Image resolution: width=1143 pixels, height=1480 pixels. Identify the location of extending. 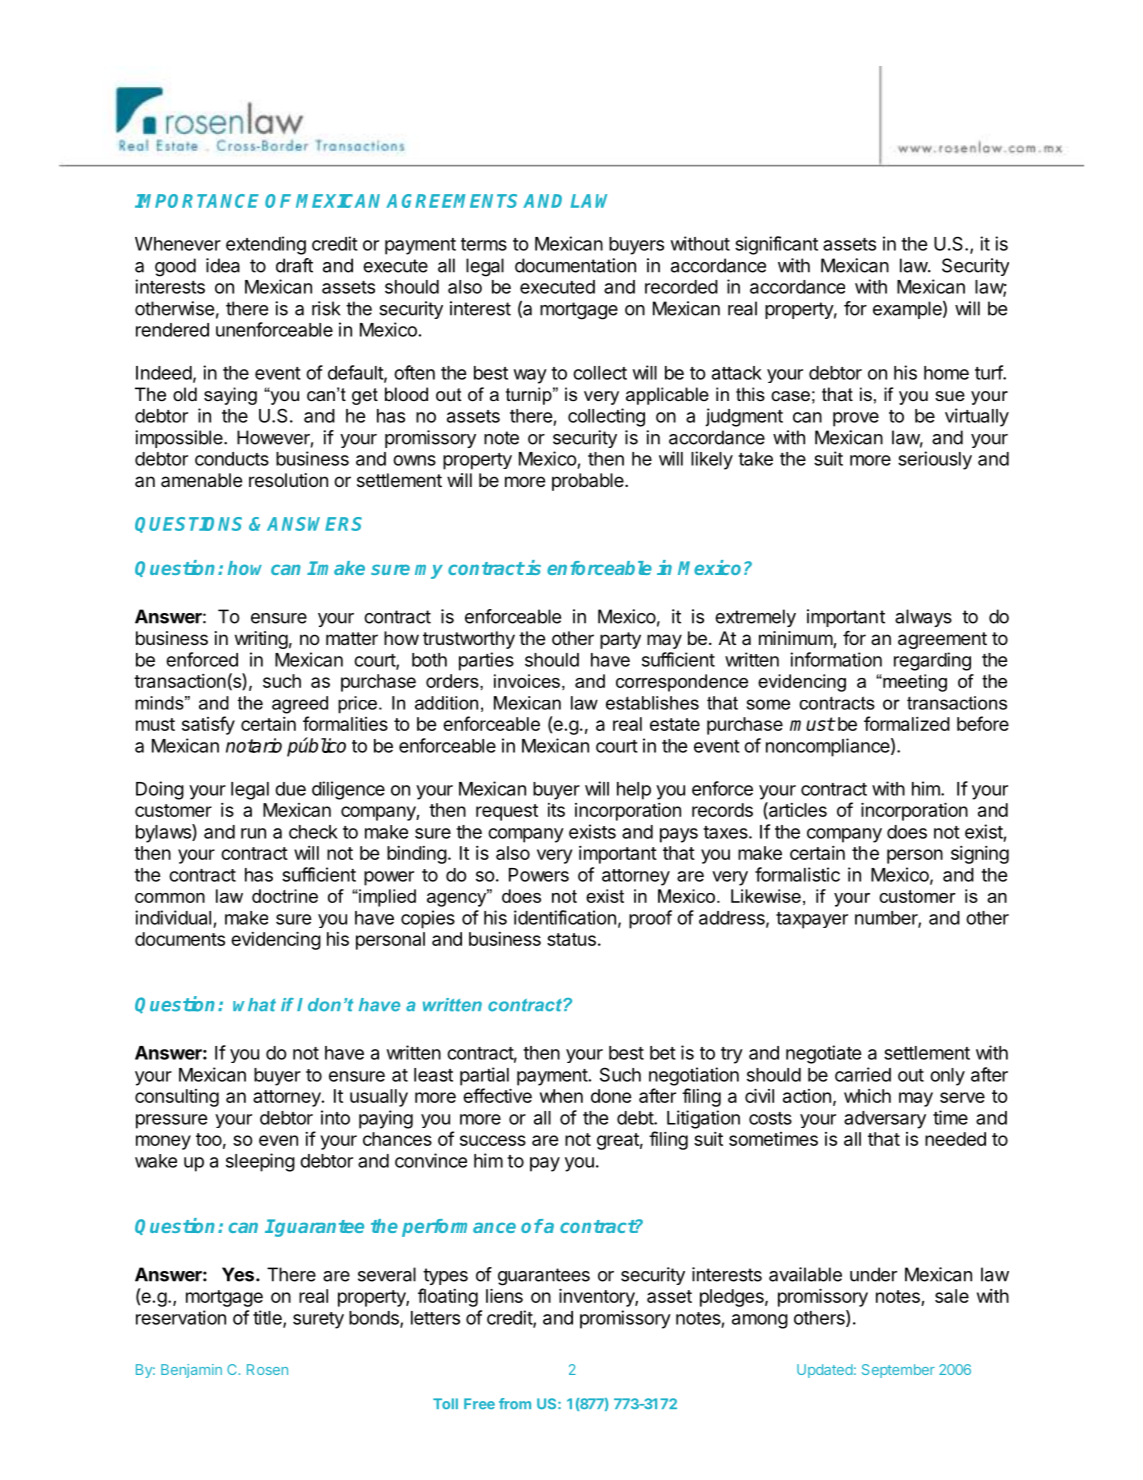
(266, 245).
